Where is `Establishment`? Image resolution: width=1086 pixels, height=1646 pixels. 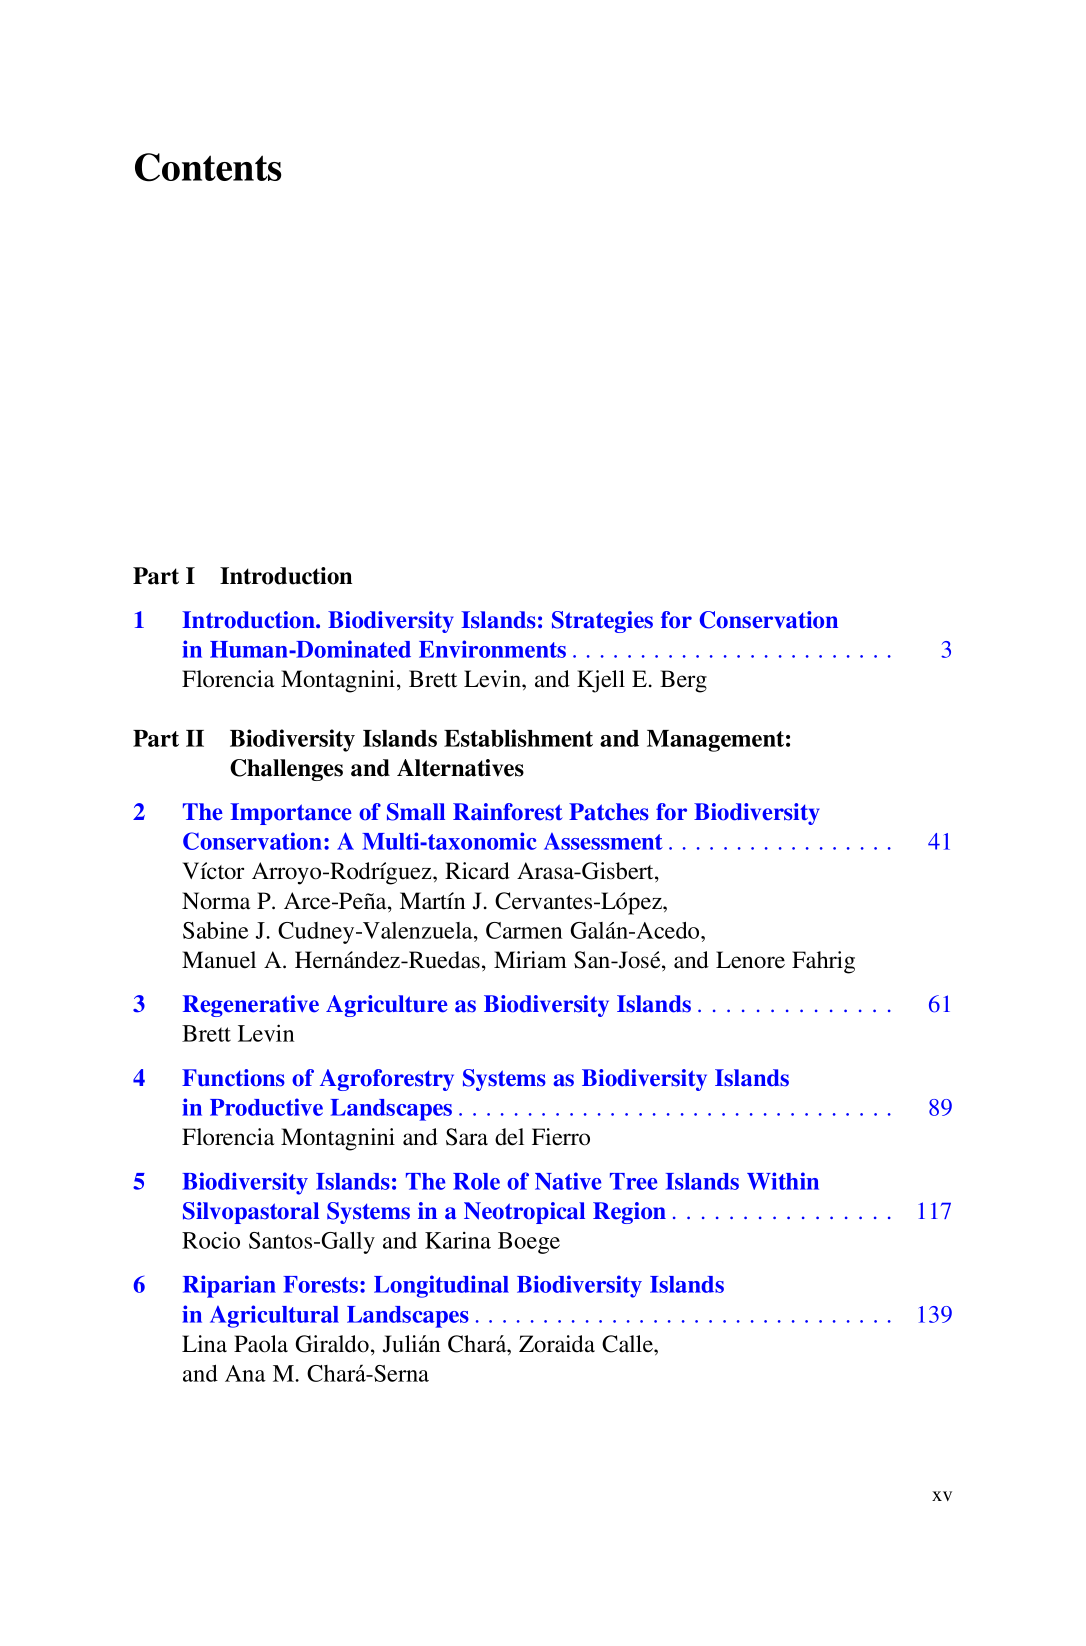 Establishment is located at coordinates (518, 738).
